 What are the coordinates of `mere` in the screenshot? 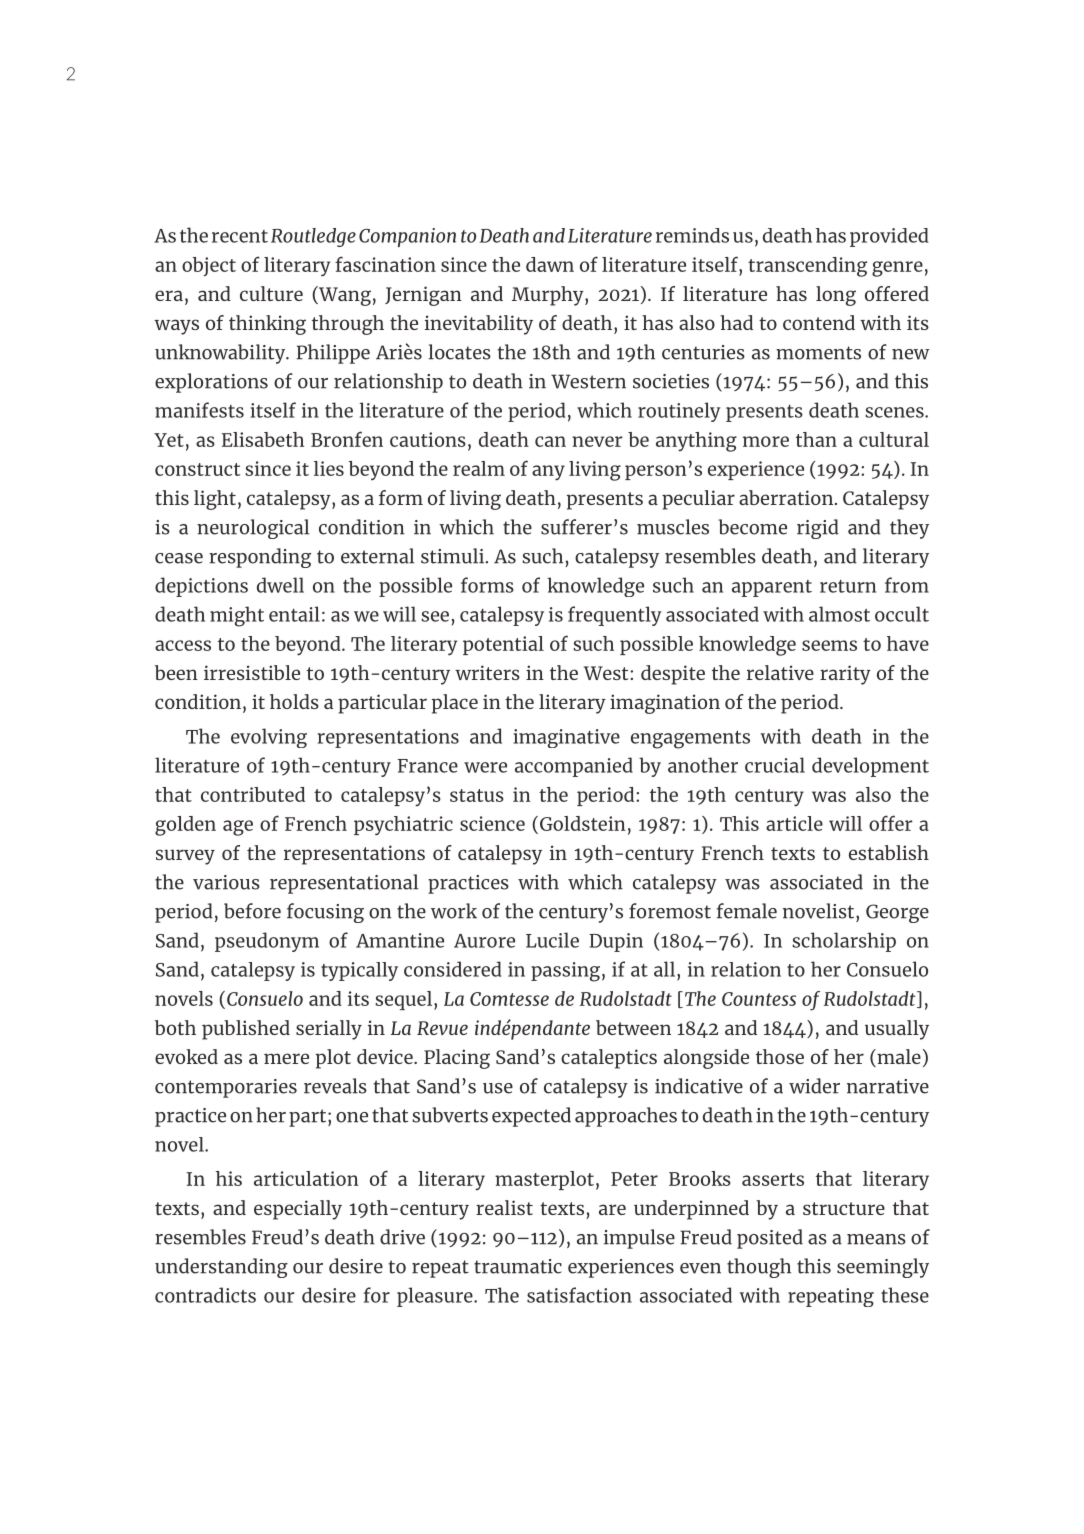 It's located at (286, 1058).
